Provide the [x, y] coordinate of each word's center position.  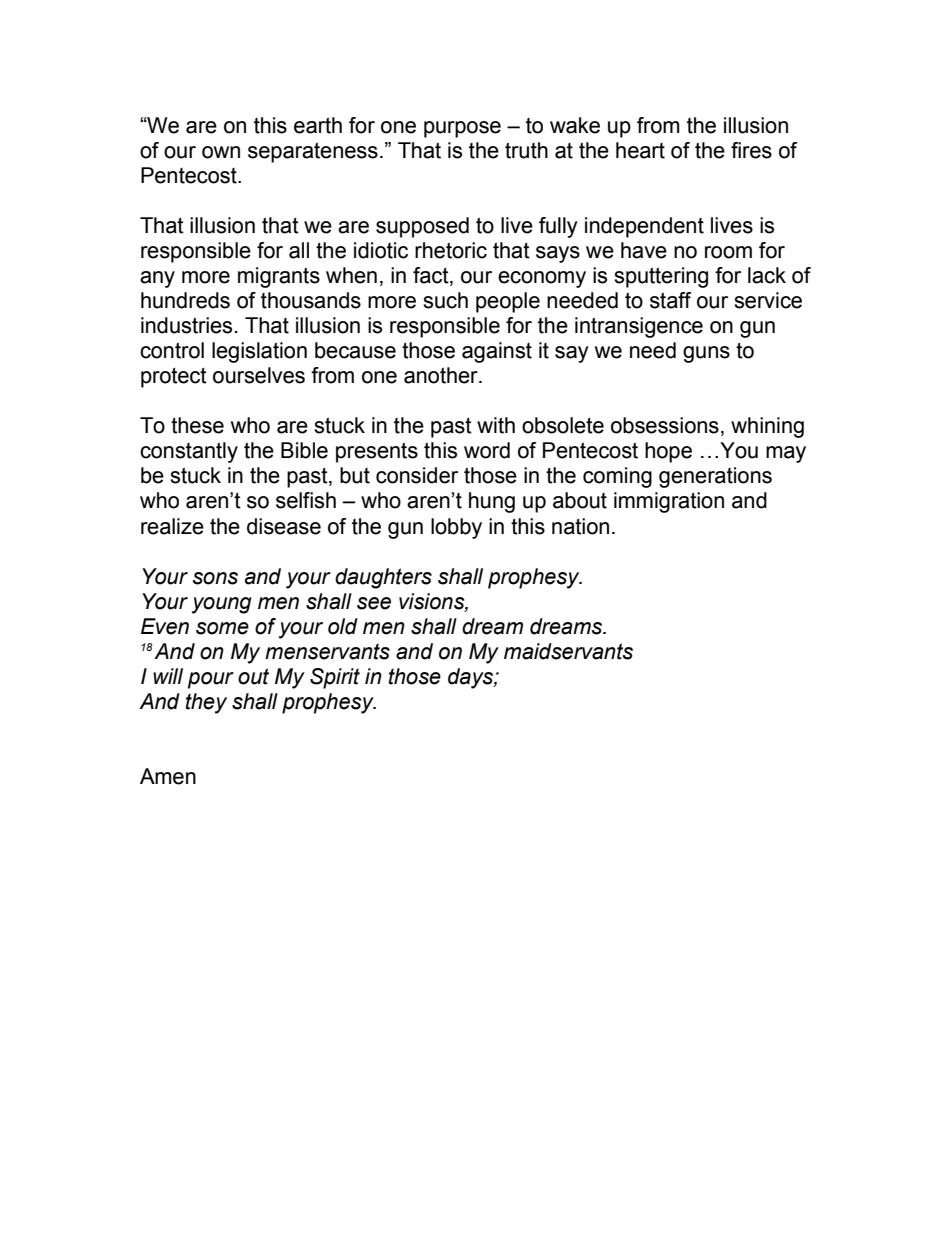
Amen [168, 776]
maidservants [568, 651]
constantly [189, 452]
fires [751, 150]
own [221, 152]
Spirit [335, 678]
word [487, 450]
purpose [462, 129]
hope [668, 452]
